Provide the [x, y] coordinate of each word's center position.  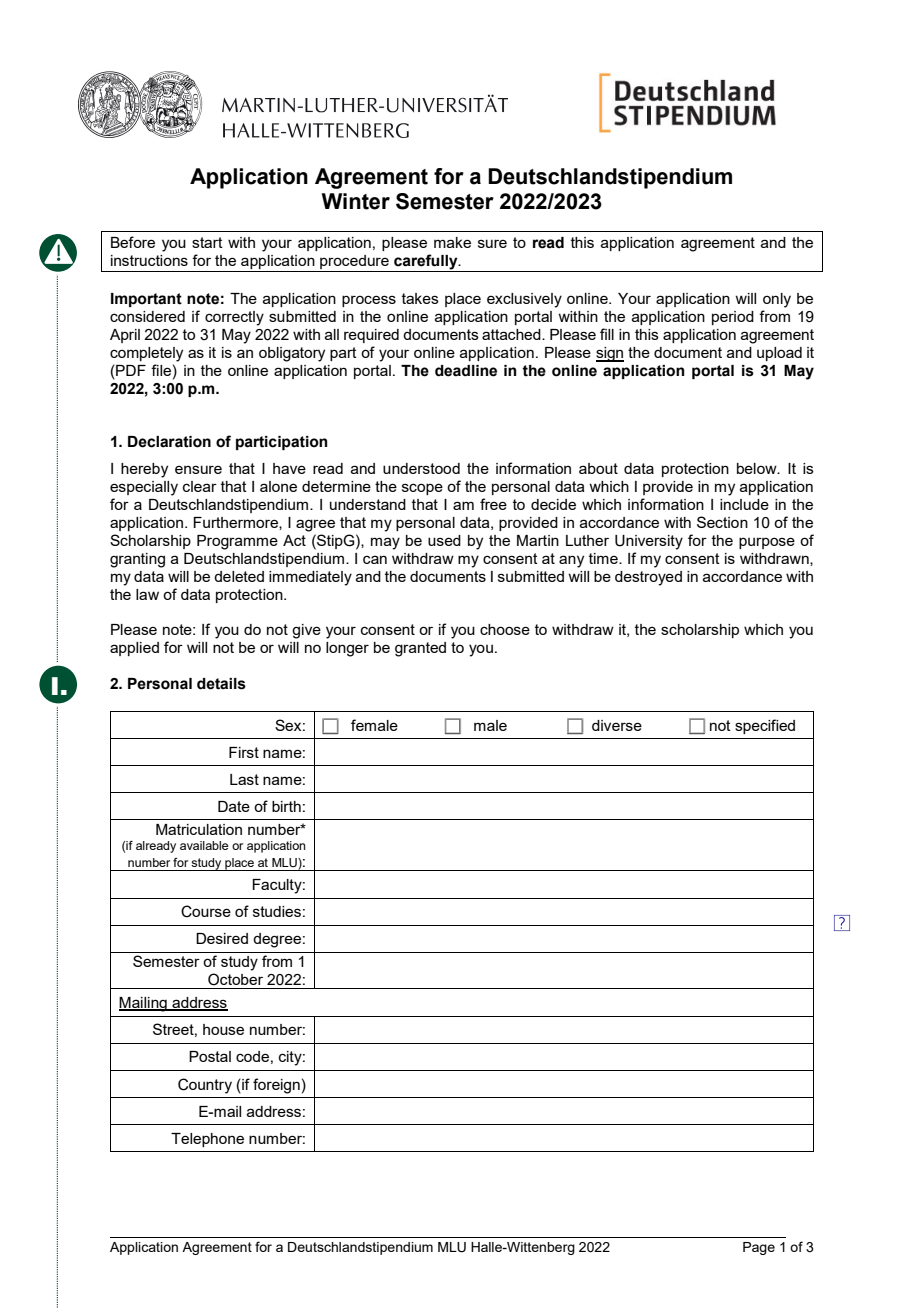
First [244, 752]
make [452, 242]
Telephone [207, 1140]
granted [420, 649]
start [207, 242]
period [733, 318]
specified [765, 726]
